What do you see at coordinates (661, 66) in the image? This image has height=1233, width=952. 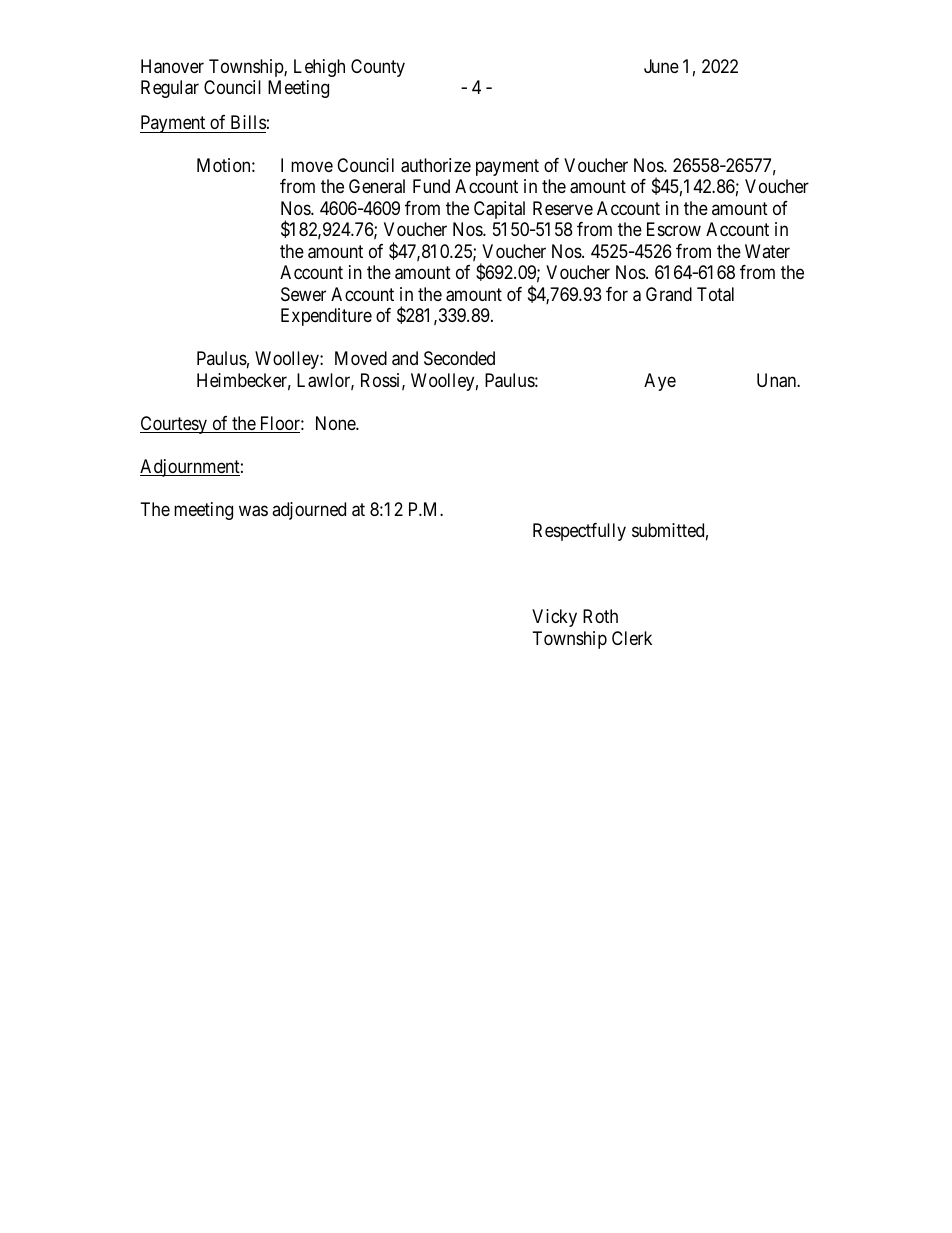 I see `June` at bounding box center [661, 66].
